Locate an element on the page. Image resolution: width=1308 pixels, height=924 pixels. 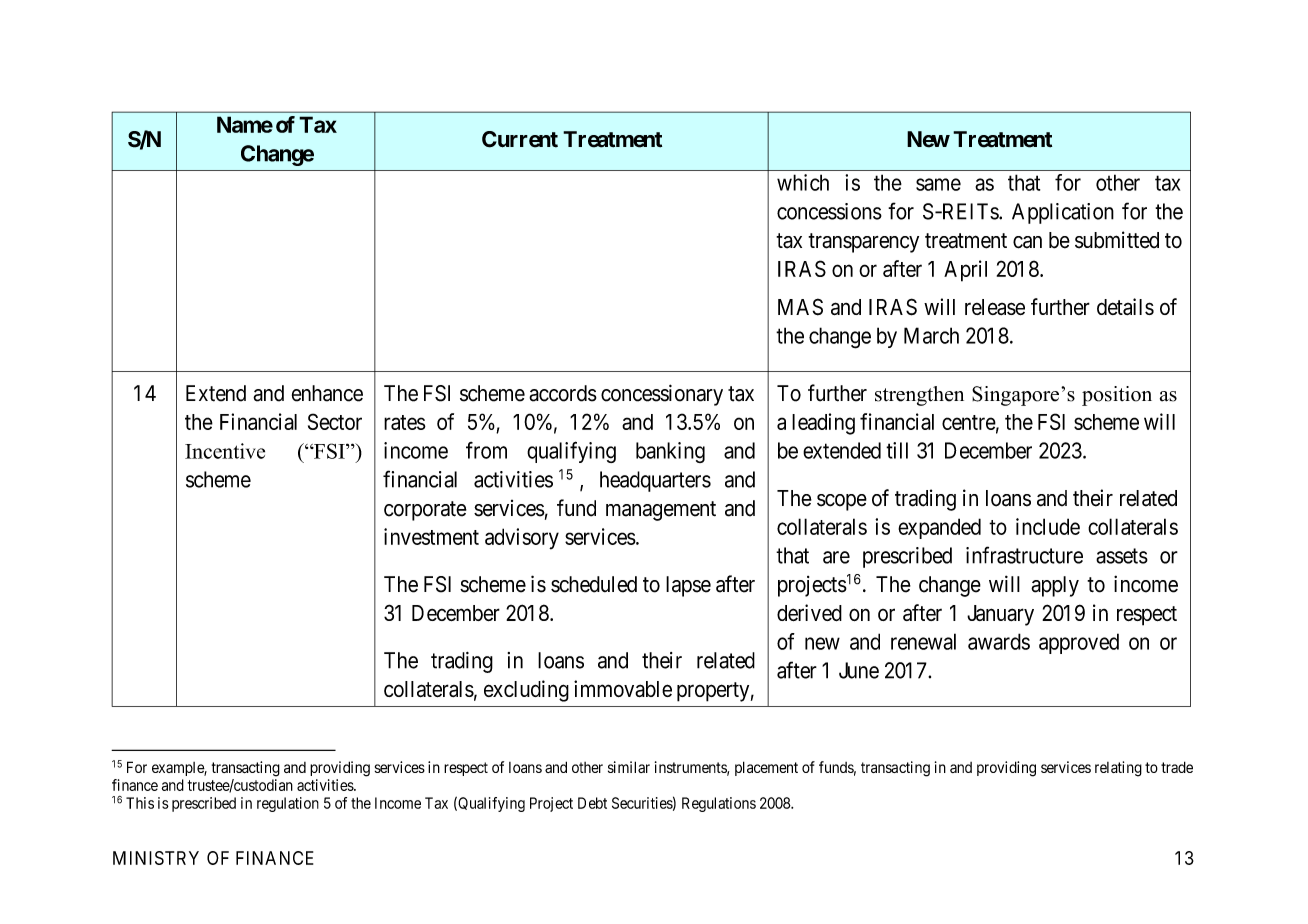
MAS is located at coordinates (800, 307).
